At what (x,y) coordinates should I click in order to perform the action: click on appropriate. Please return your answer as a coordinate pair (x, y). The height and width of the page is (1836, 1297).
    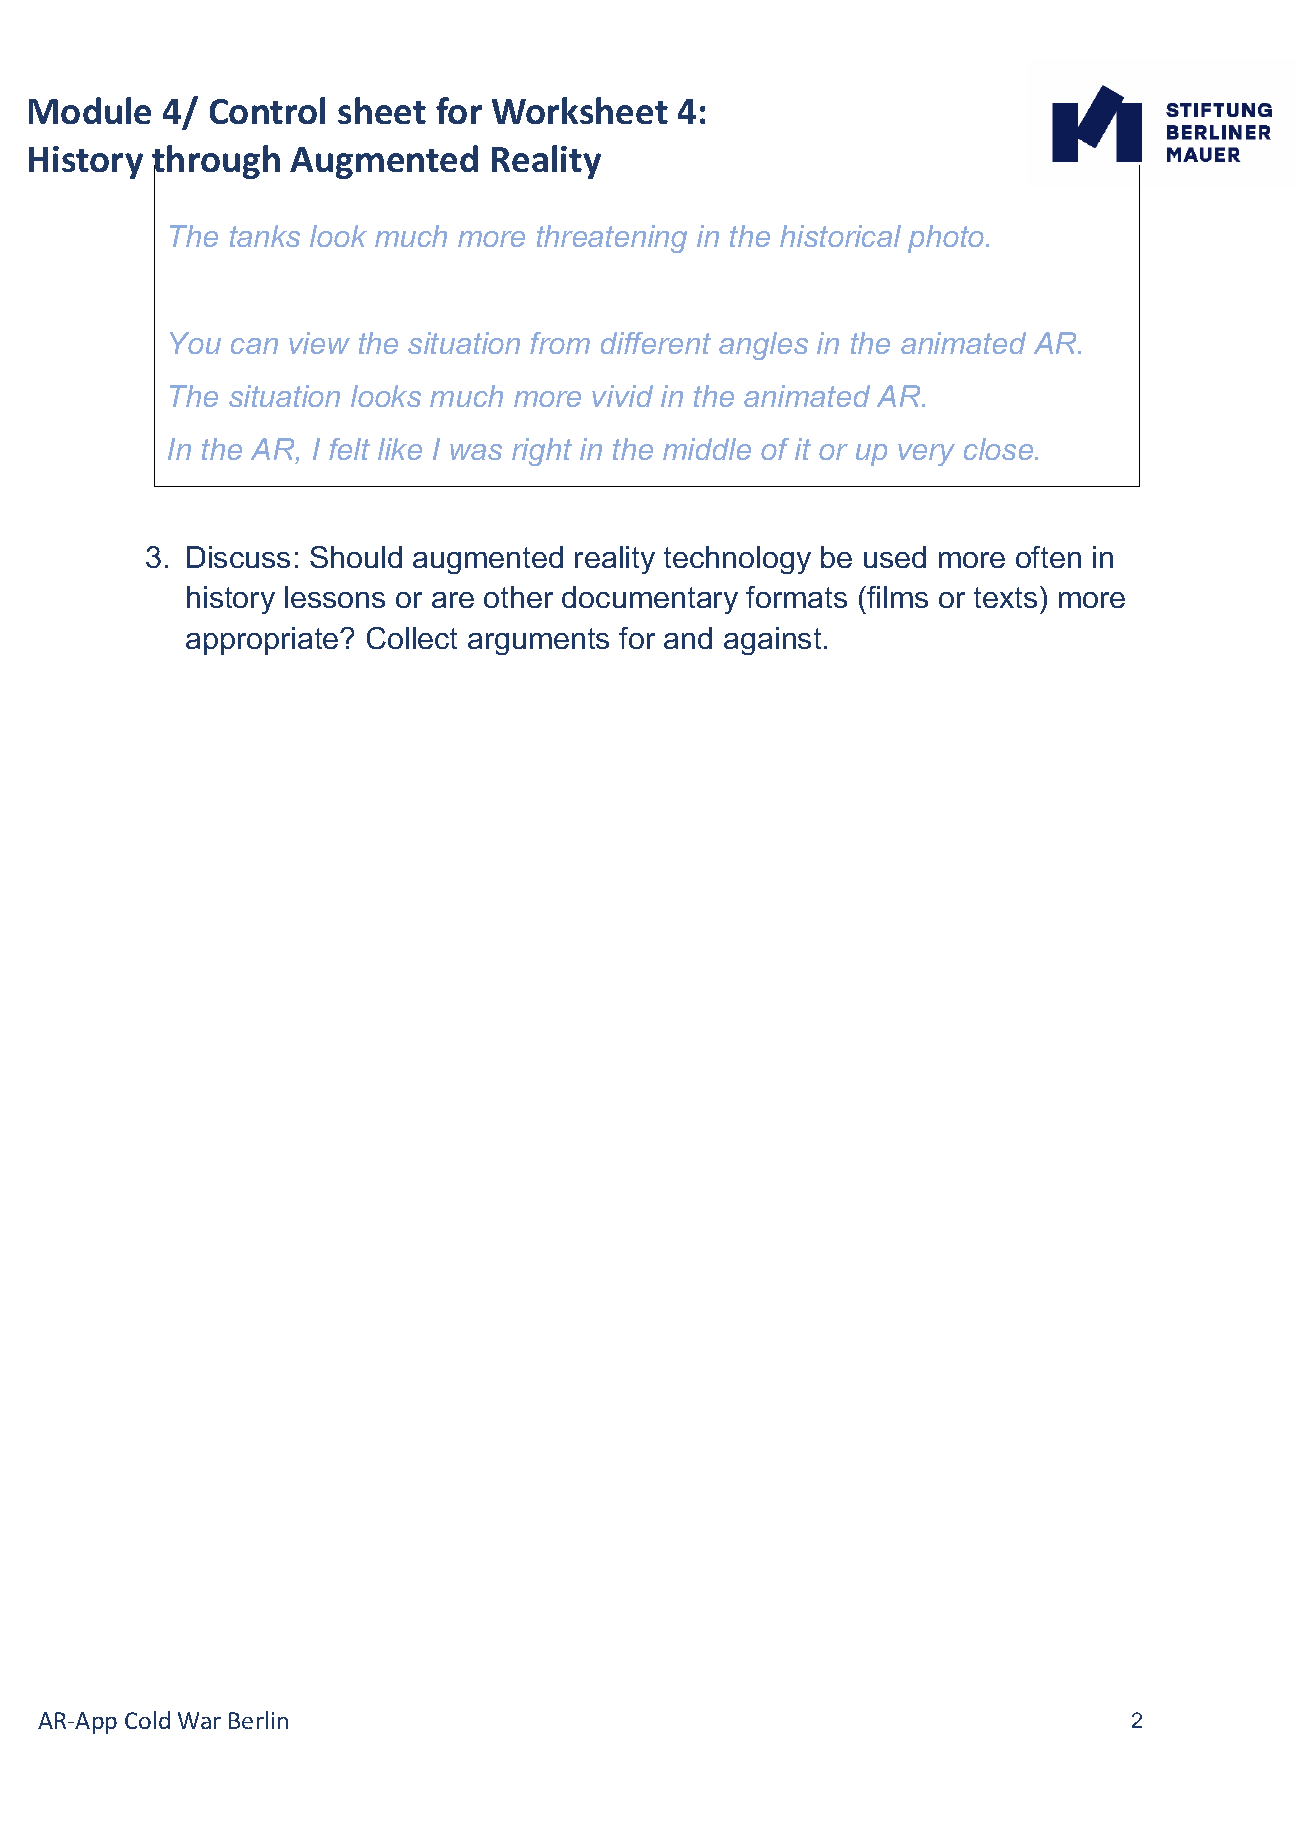
    Looking at the image, I should click on (263, 641).
